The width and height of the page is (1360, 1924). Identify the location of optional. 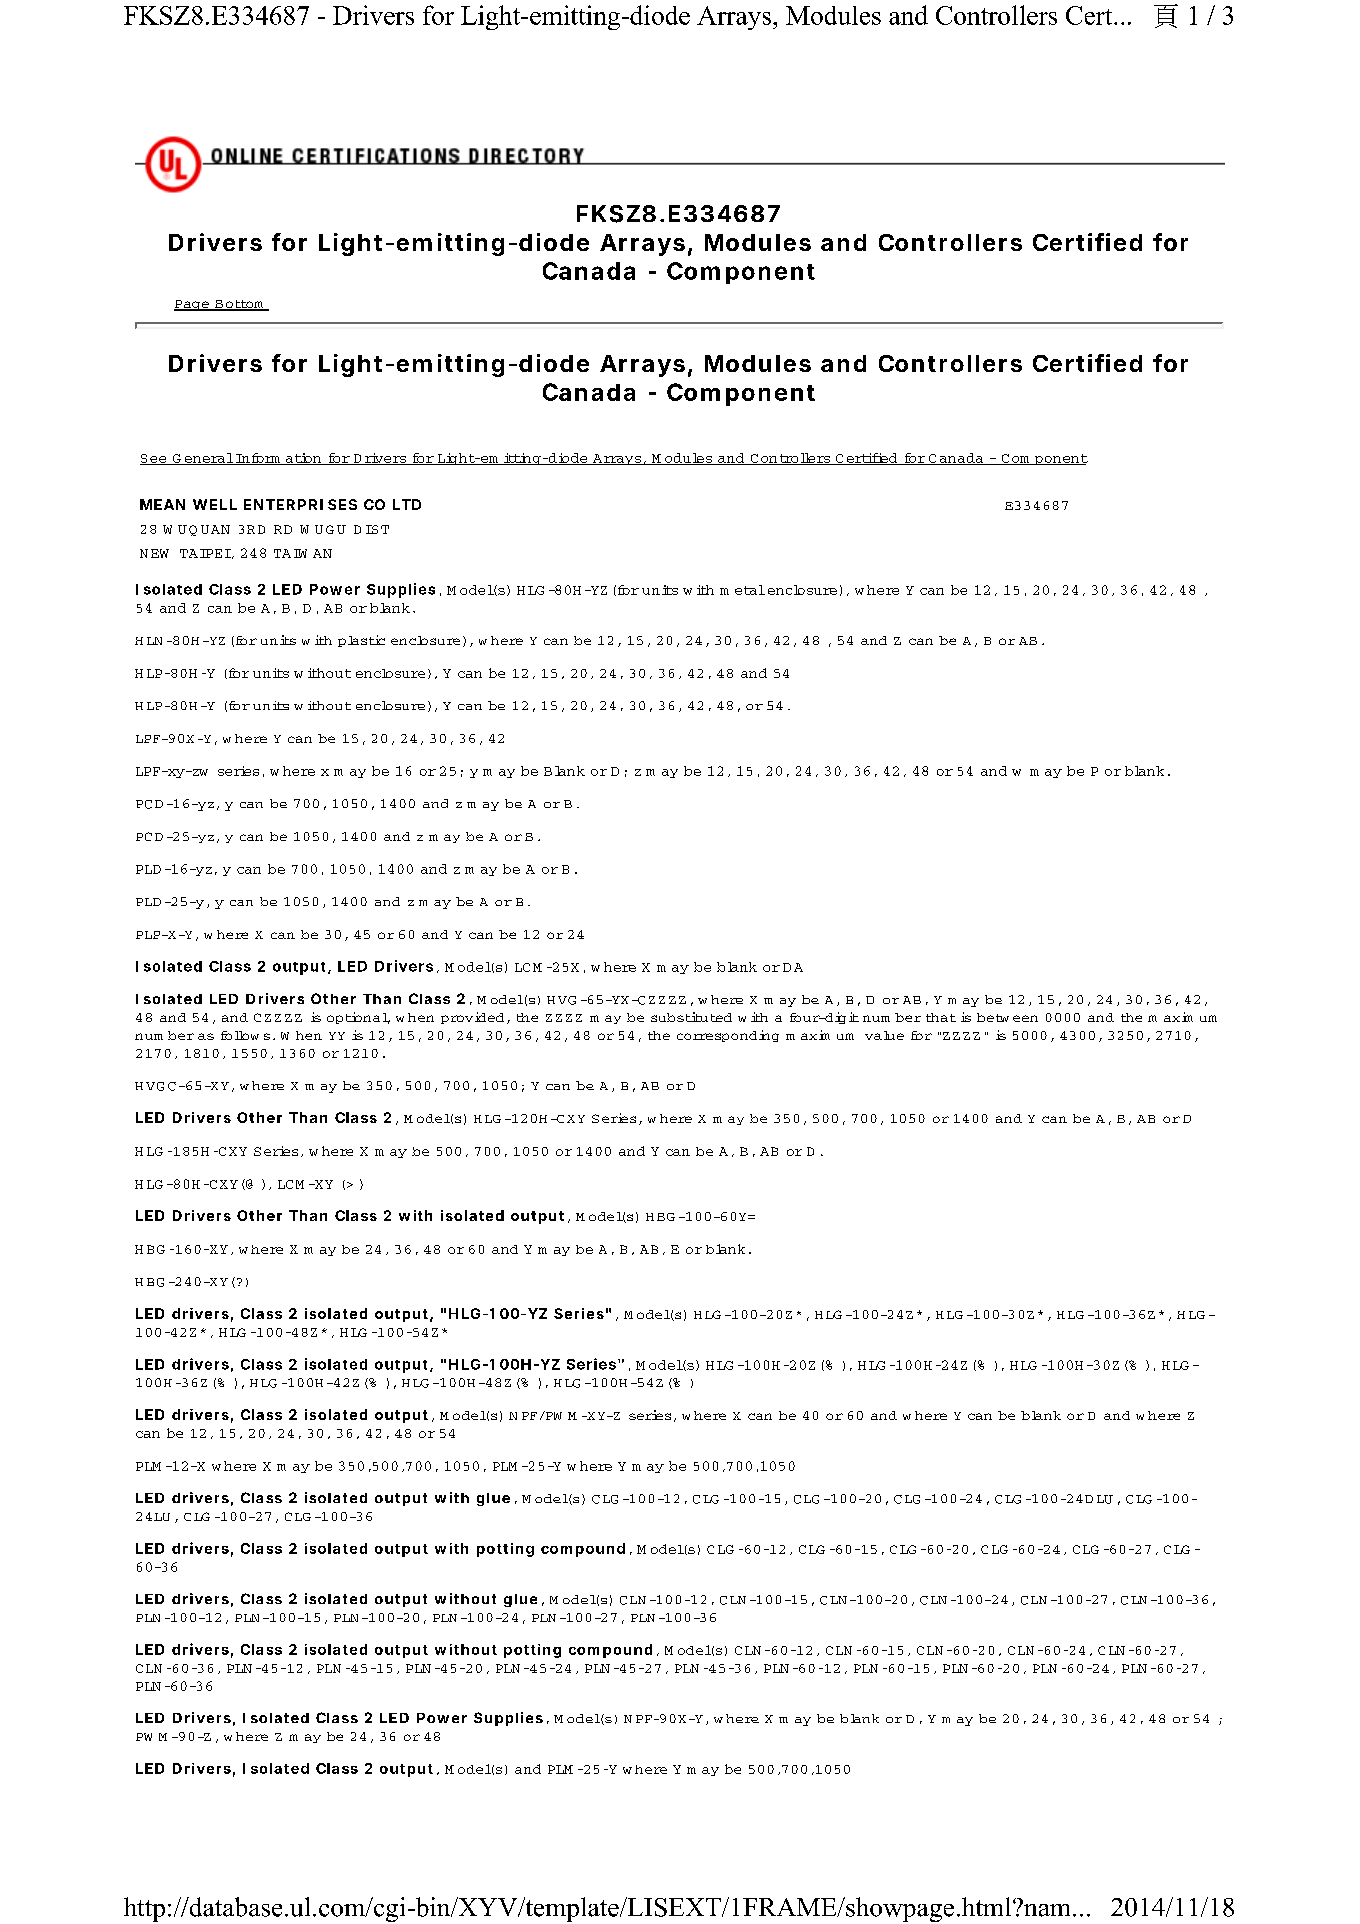
(358, 1018).
